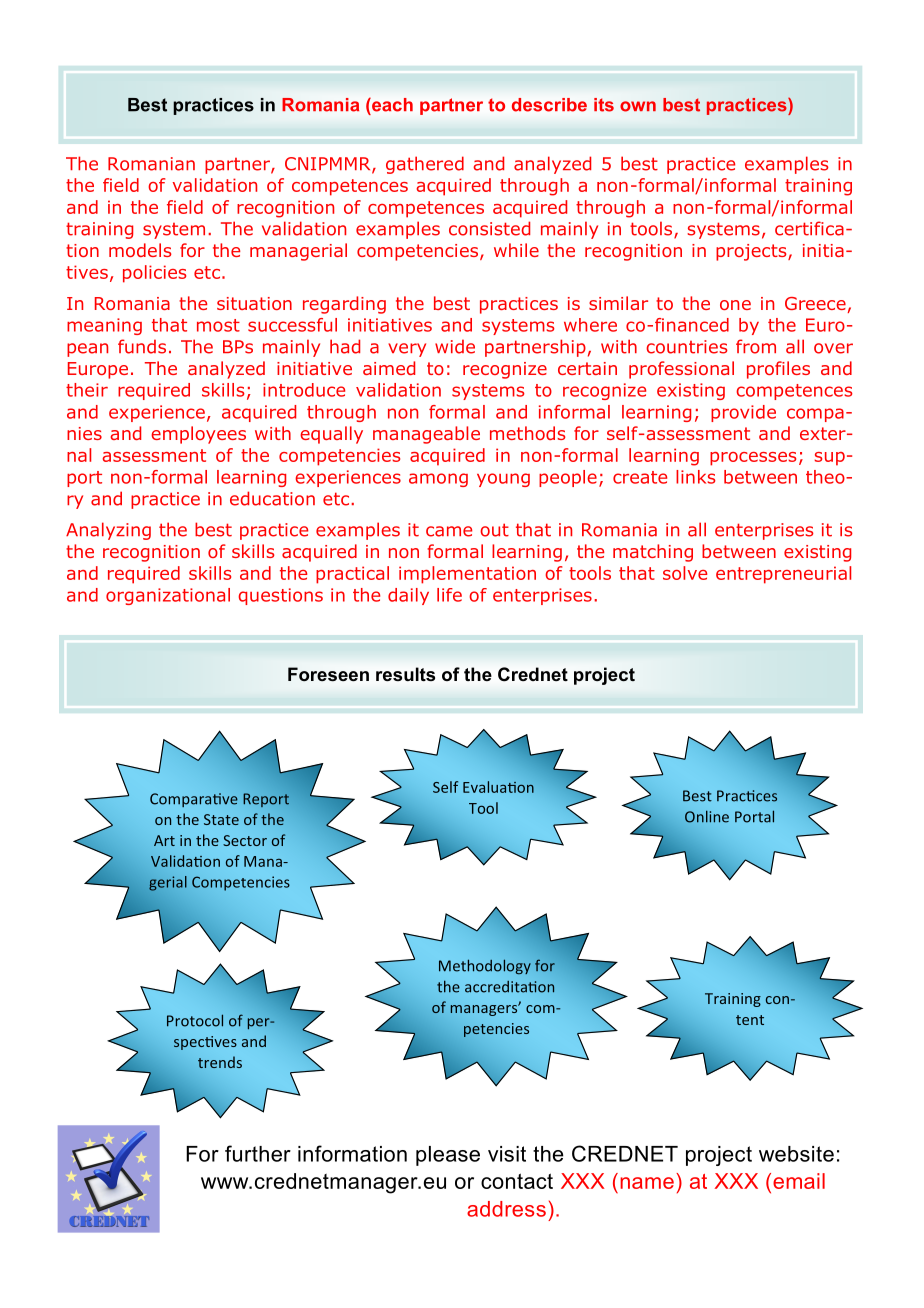 The height and width of the document is (1308, 924). Describe the element at coordinates (638, 106) in the document. I see `own` at that location.
